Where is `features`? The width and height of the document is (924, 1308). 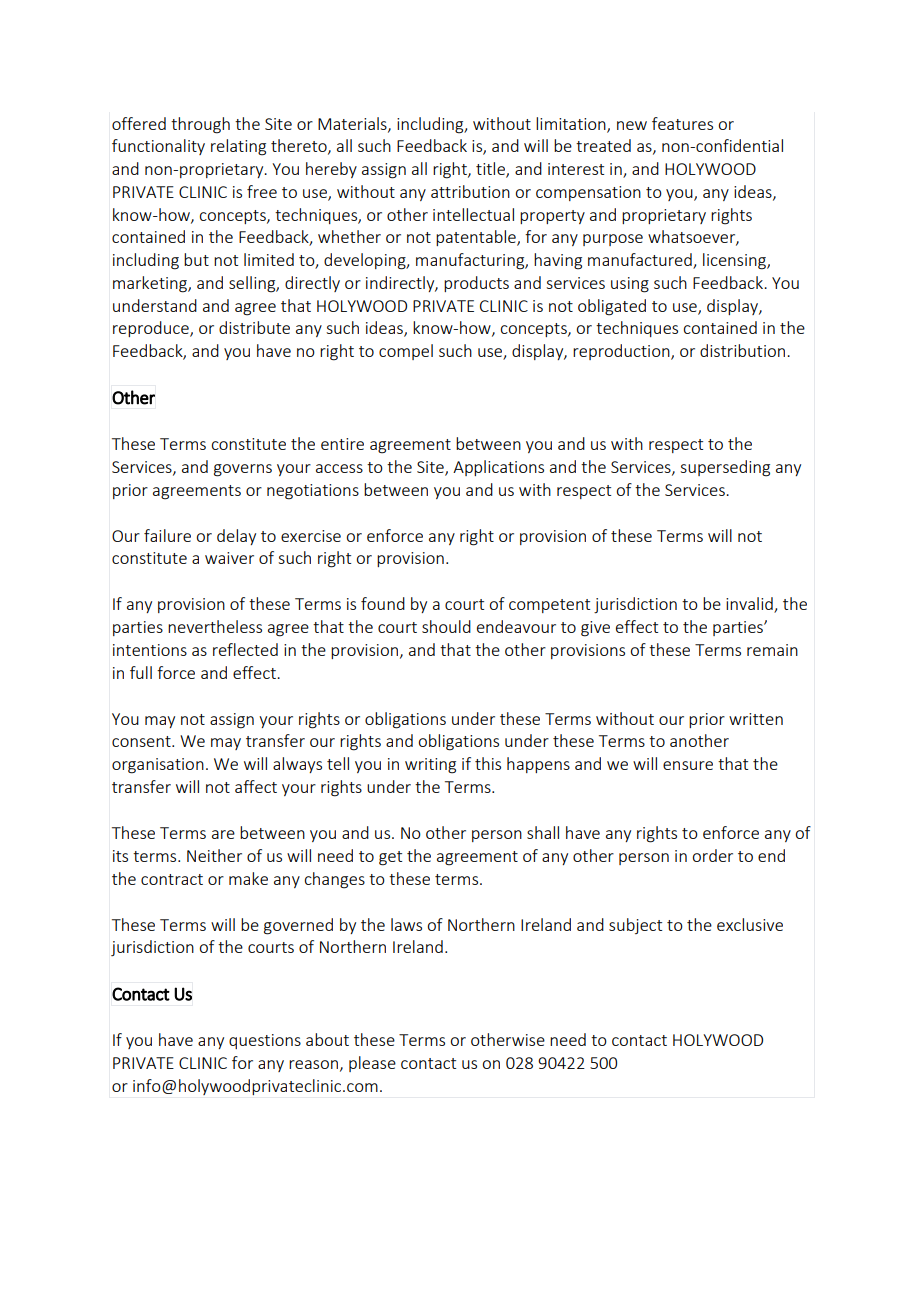 features is located at coordinates (682, 123).
